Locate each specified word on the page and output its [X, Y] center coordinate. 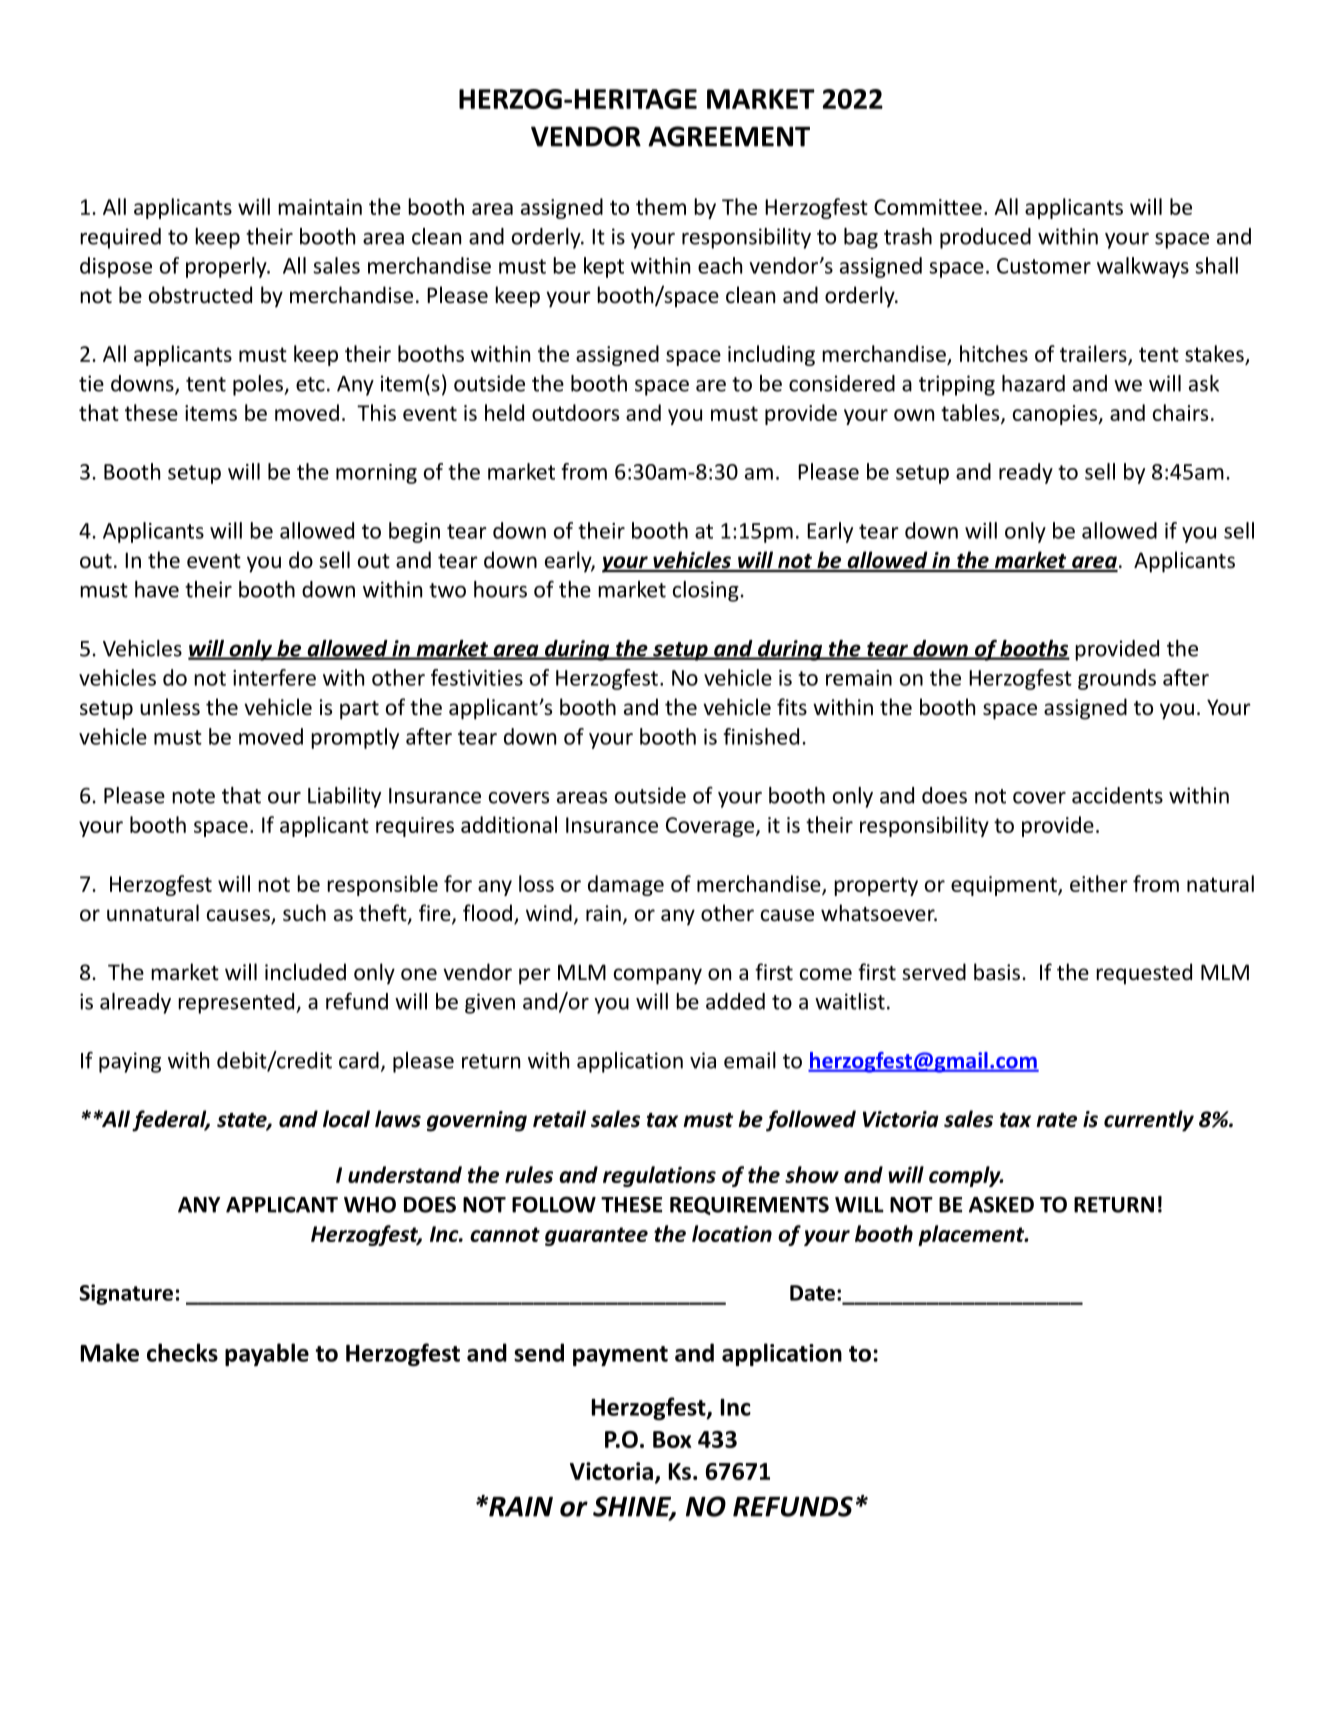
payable [267, 1354]
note [193, 796]
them [661, 206]
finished [761, 736]
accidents [1117, 795]
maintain [320, 207]
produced [985, 238]
